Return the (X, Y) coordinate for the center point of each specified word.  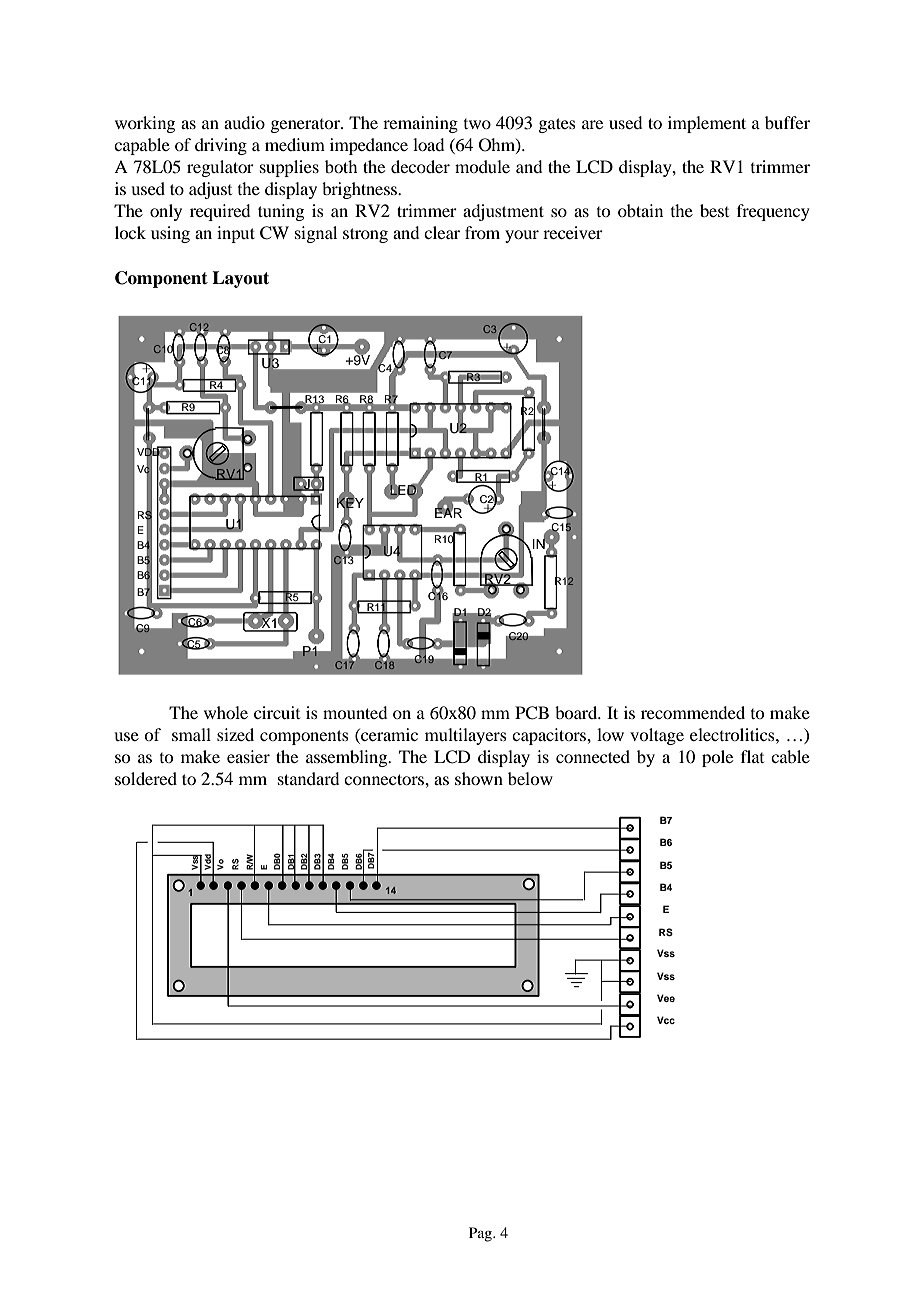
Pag (481, 1234)
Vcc (666, 1020)
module (482, 166)
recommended (693, 712)
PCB (532, 713)
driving (221, 146)
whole (226, 712)
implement (707, 124)
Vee (666, 998)
